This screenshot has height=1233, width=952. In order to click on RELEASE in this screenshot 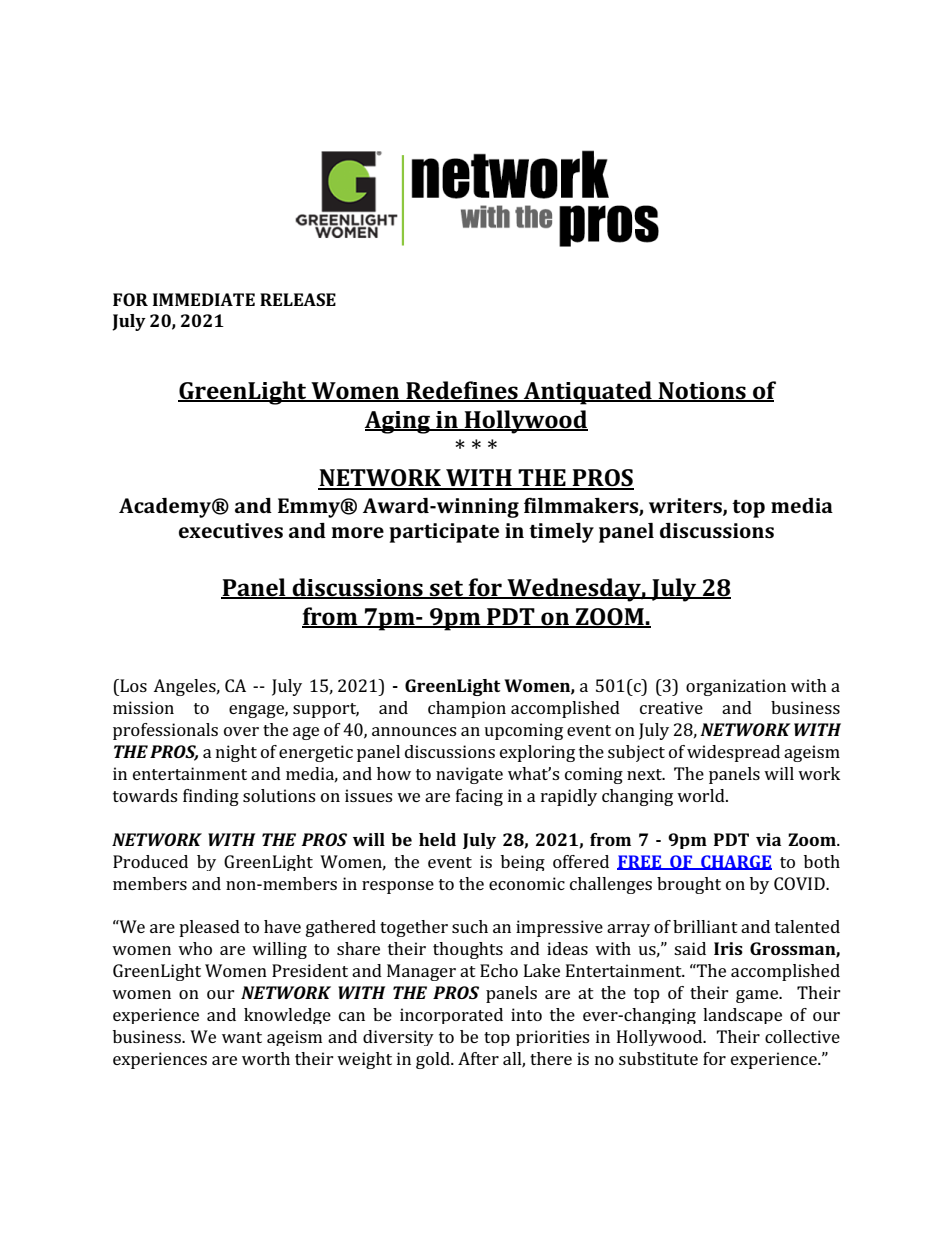, I will do `click(298, 299)`.
